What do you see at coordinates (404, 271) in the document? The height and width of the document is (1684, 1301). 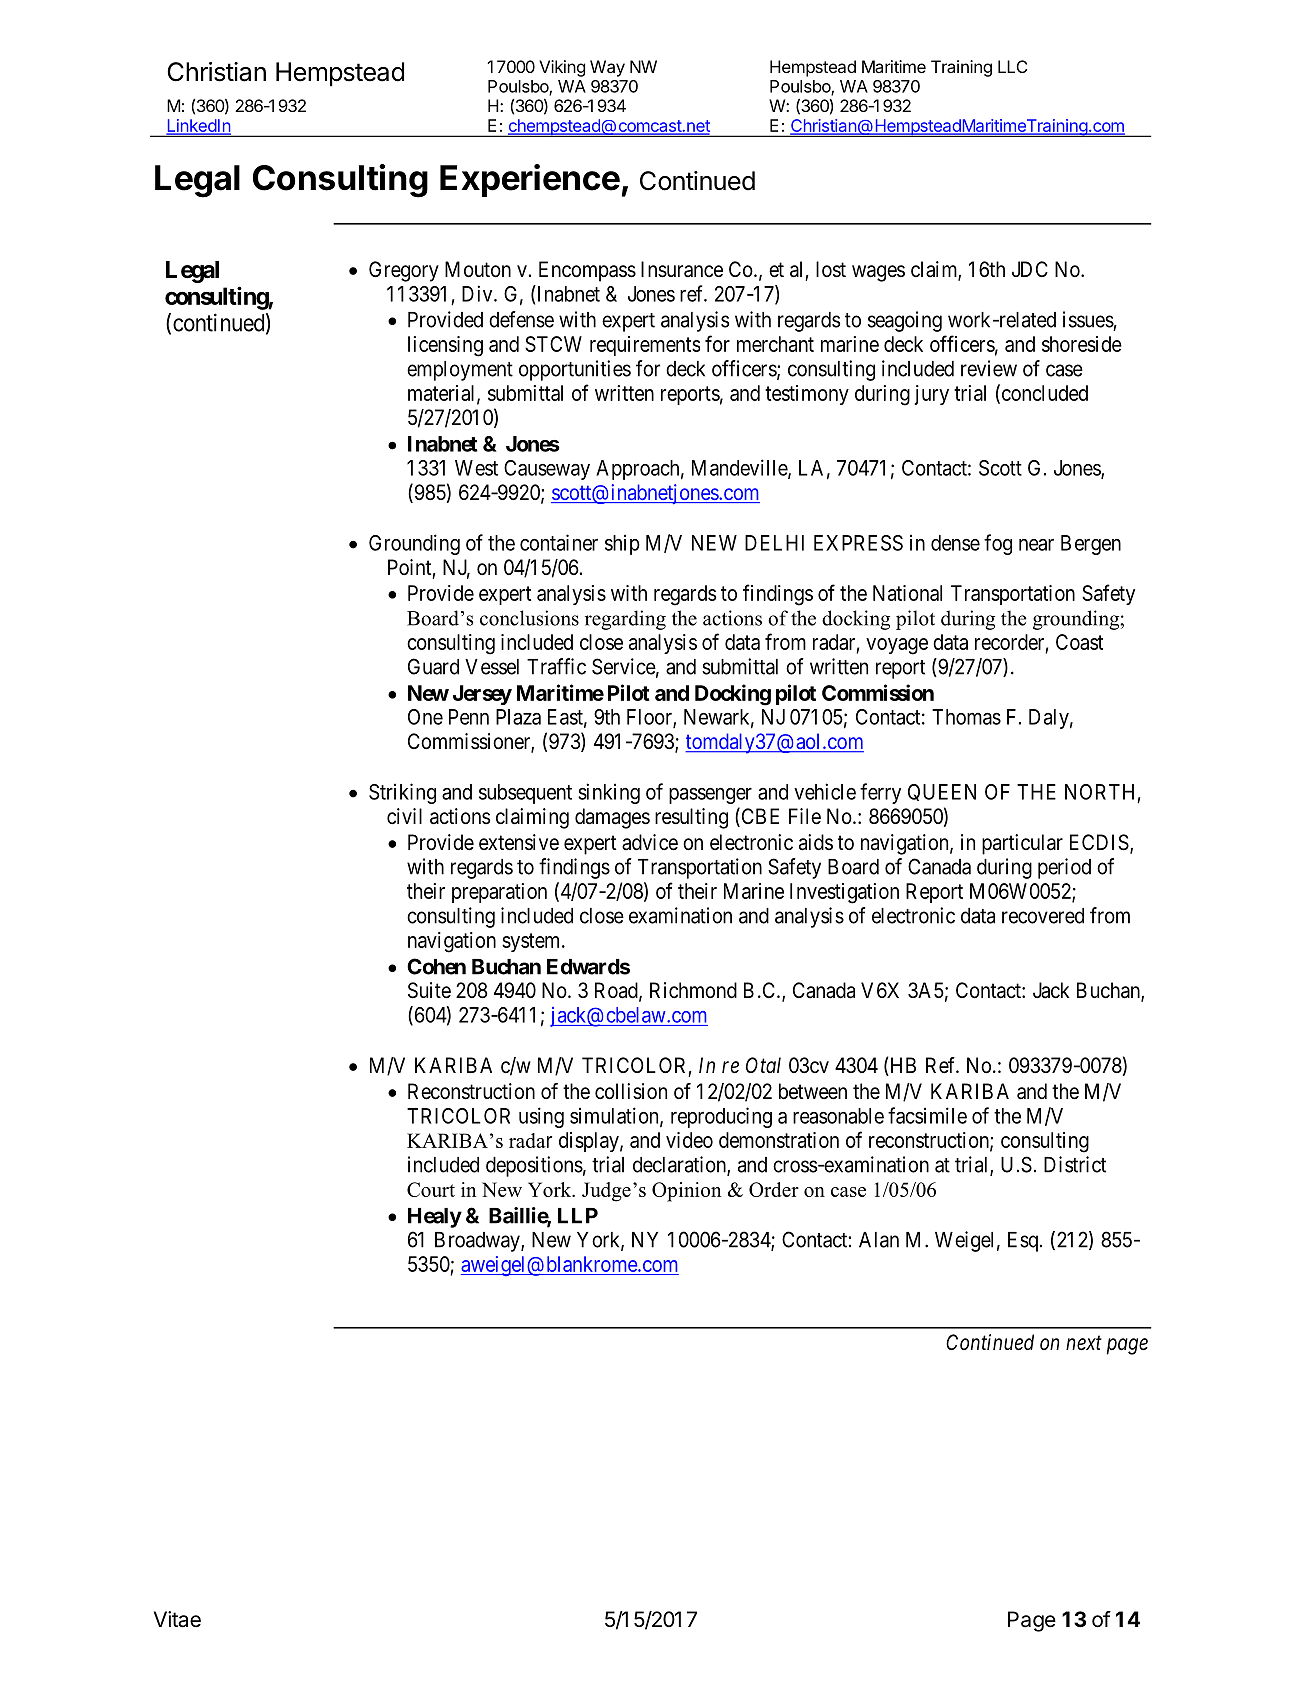 I see `Gregory` at bounding box center [404, 271].
